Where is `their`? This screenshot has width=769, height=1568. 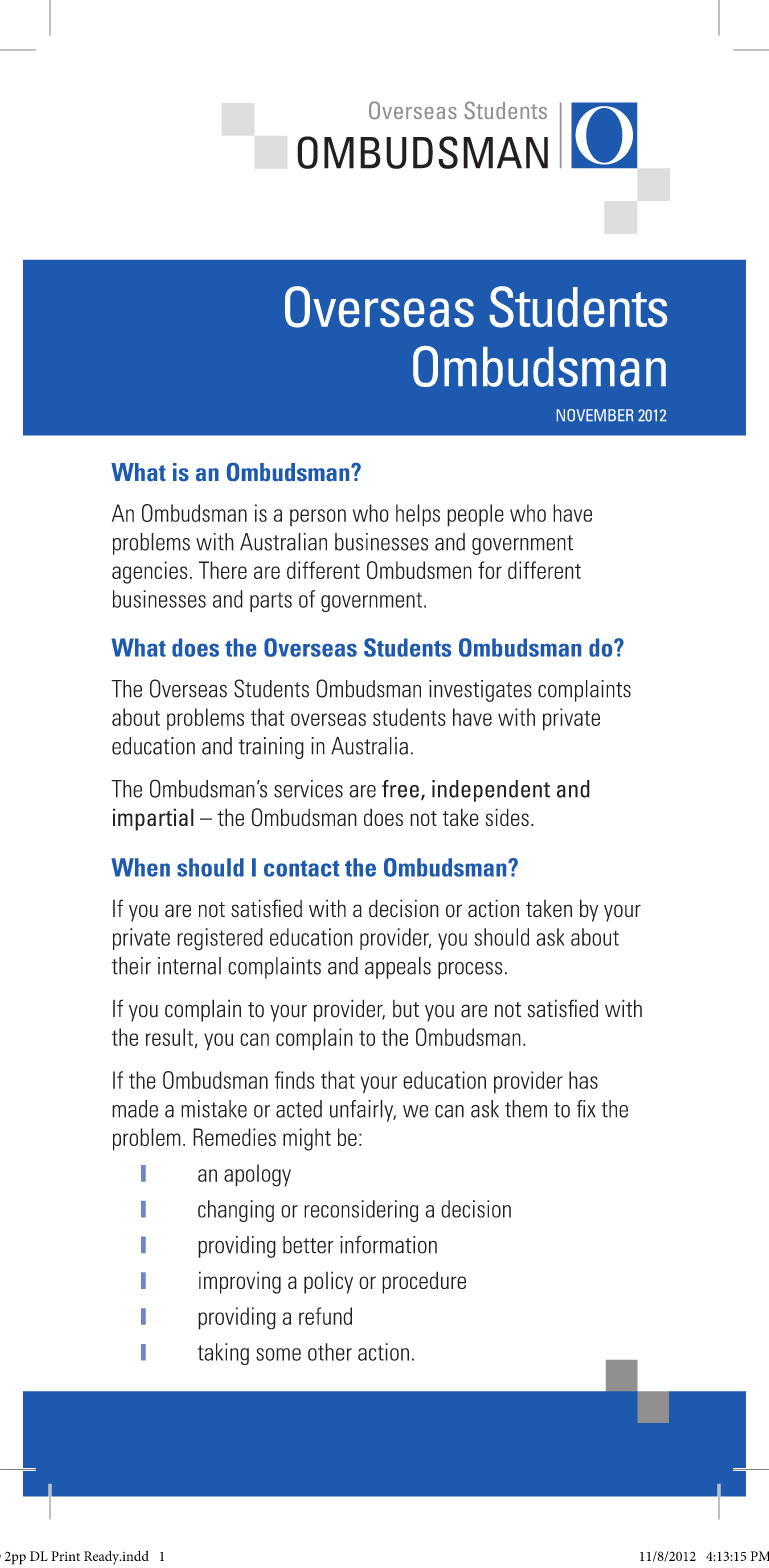 their is located at coordinates (131, 966).
